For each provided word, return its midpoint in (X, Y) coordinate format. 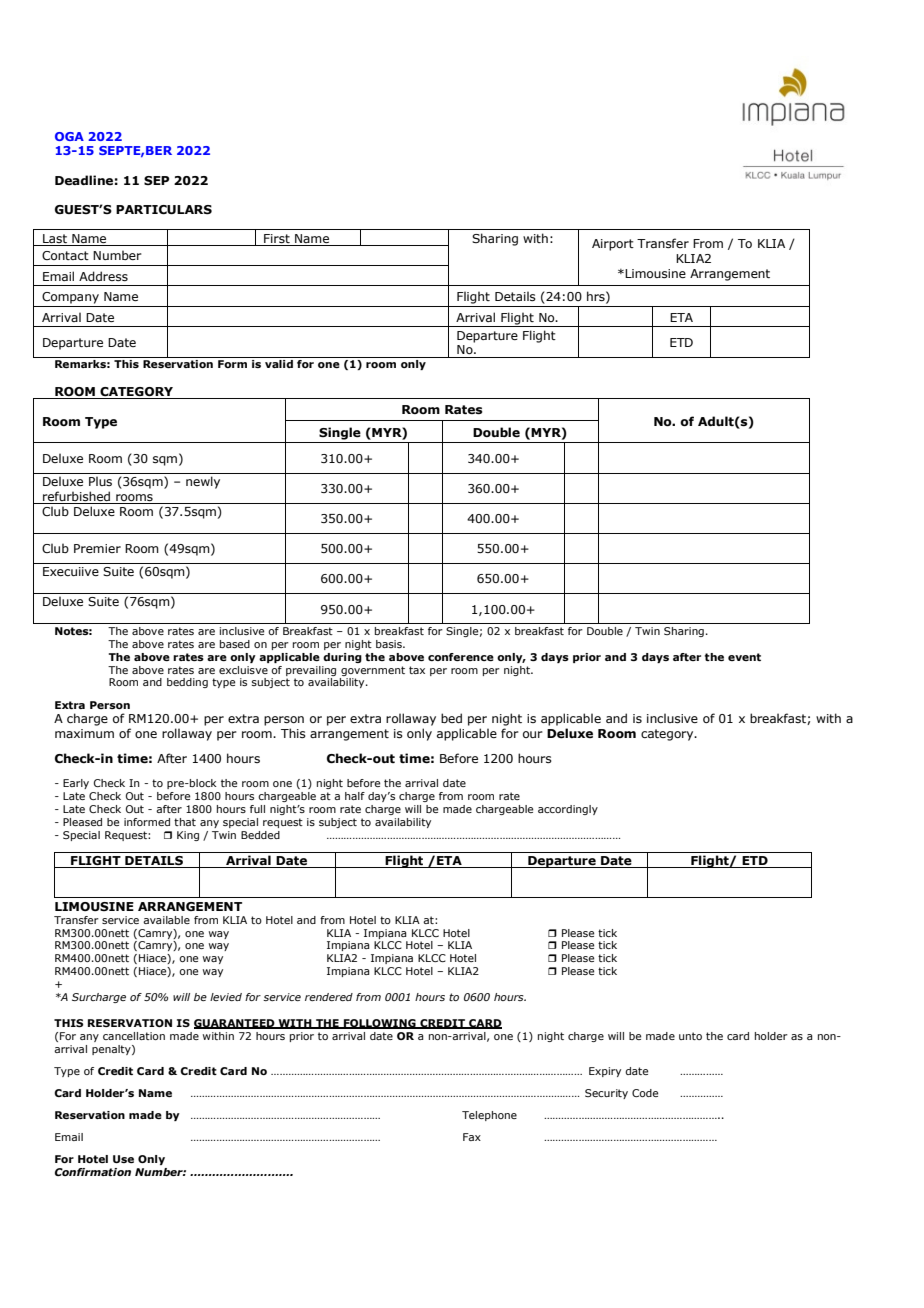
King (188, 836)
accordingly (568, 810)
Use (123, 1159)
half (355, 796)
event (744, 657)
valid (279, 364)
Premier (97, 548)
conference (461, 657)
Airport (613, 245)
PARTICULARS (164, 210)
